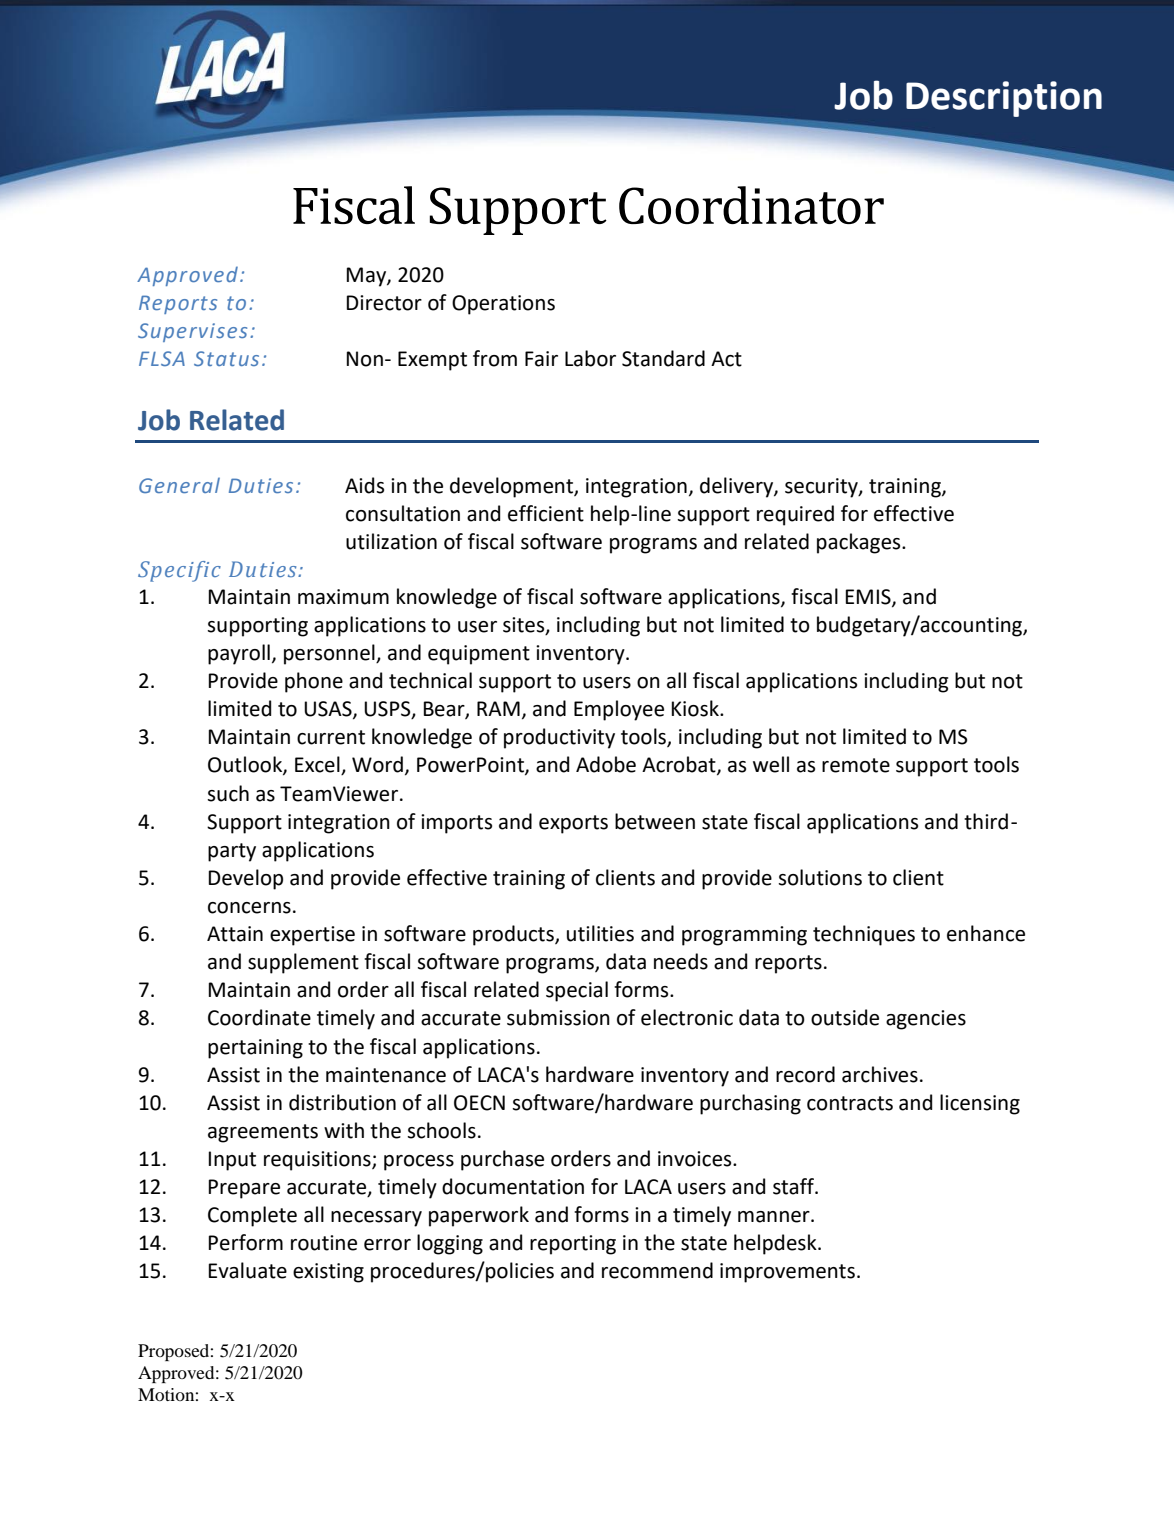 This document has width=1174, height=1519. What do you see at coordinates (239, 654) in the document?
I see `payroll` at bounding box center [239, 654].
